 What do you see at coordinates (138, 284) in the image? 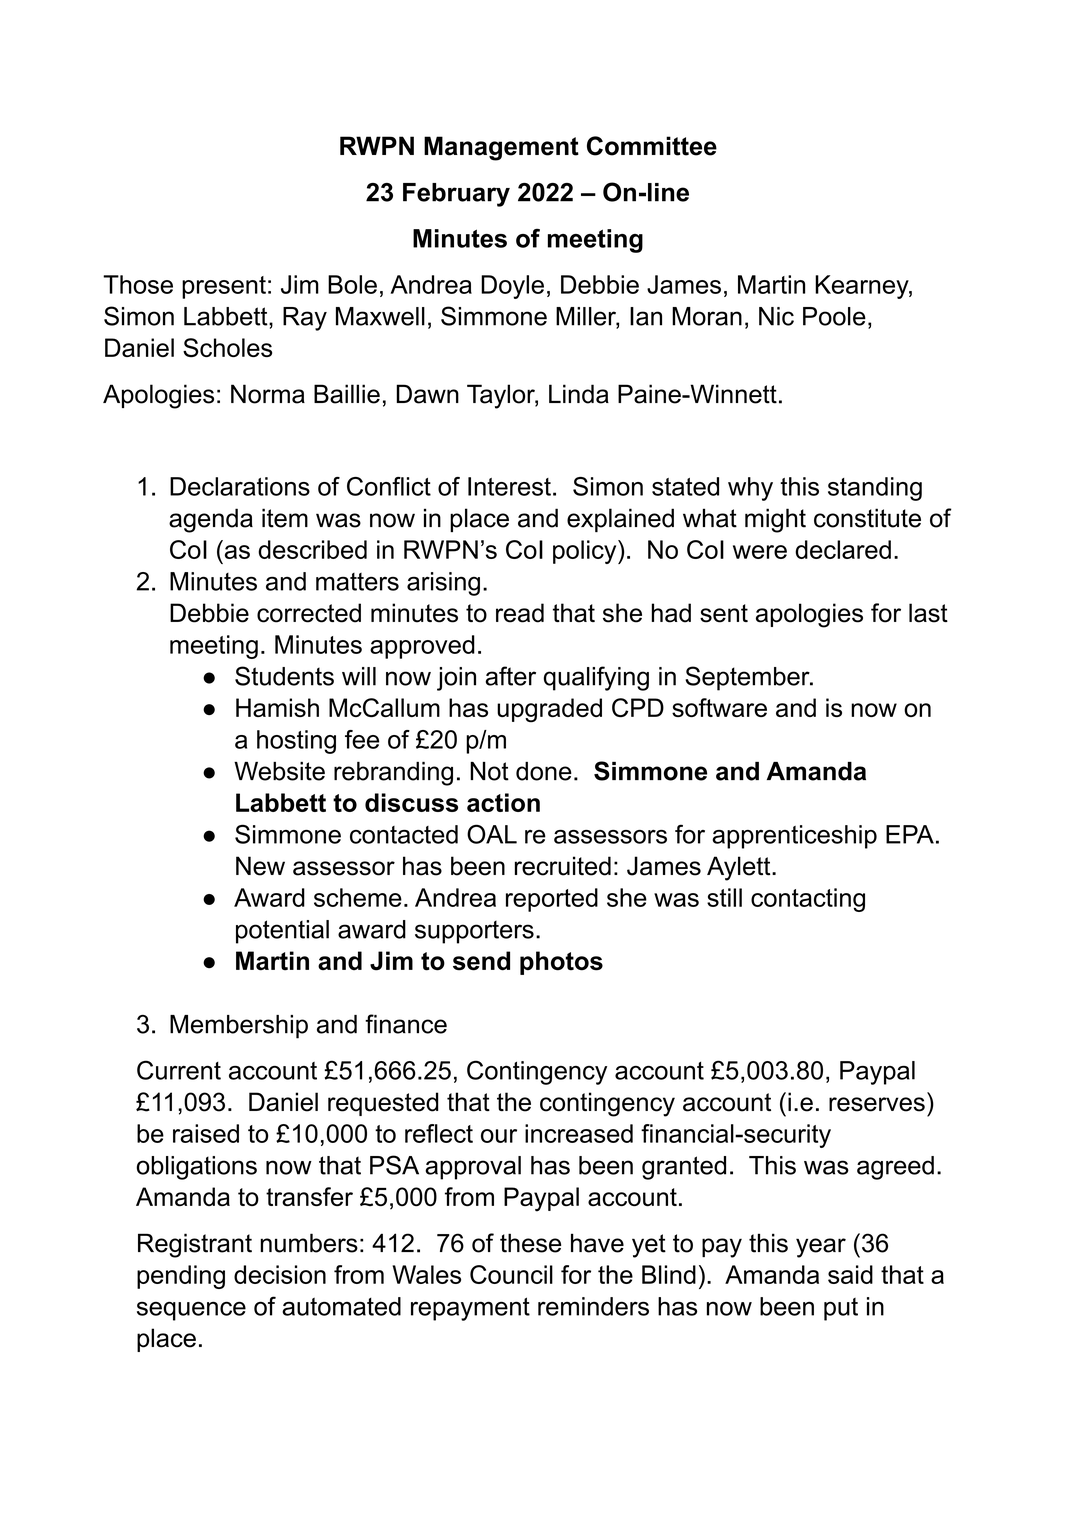
I see `Those` at bounding box center [138, 284].
